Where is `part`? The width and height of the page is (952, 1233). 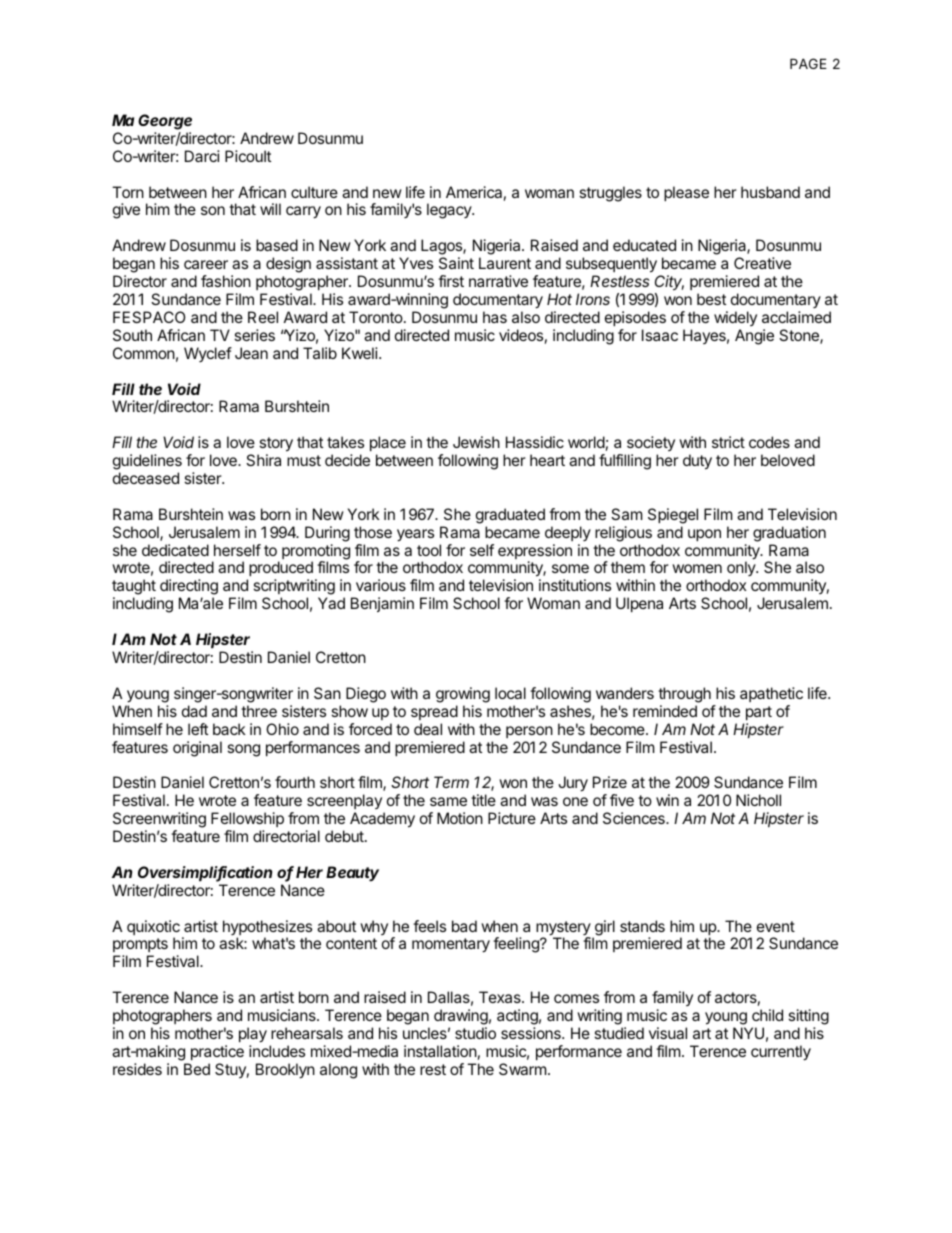
part is located at coordinates (759, 713).
